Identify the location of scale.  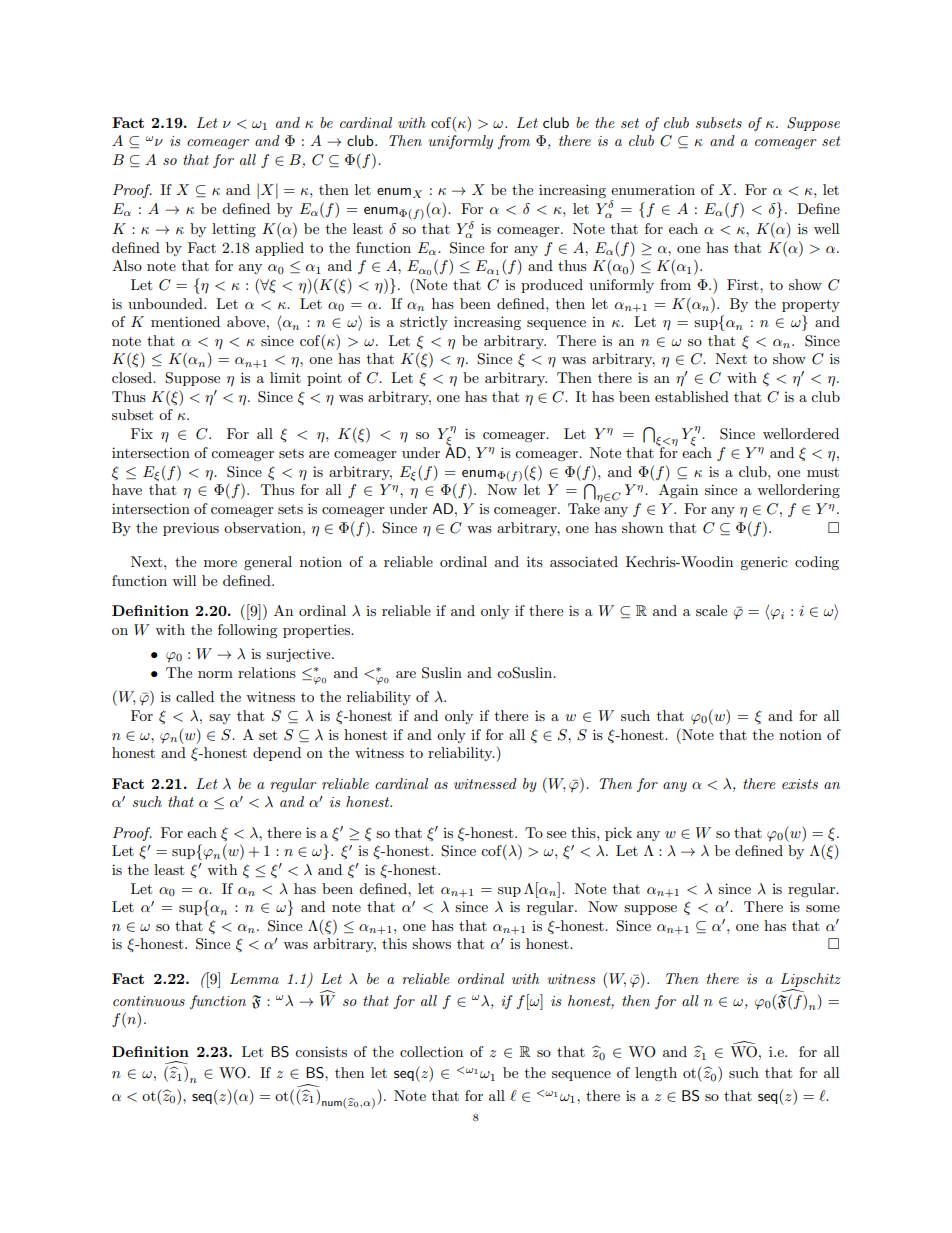
(711, 610).
